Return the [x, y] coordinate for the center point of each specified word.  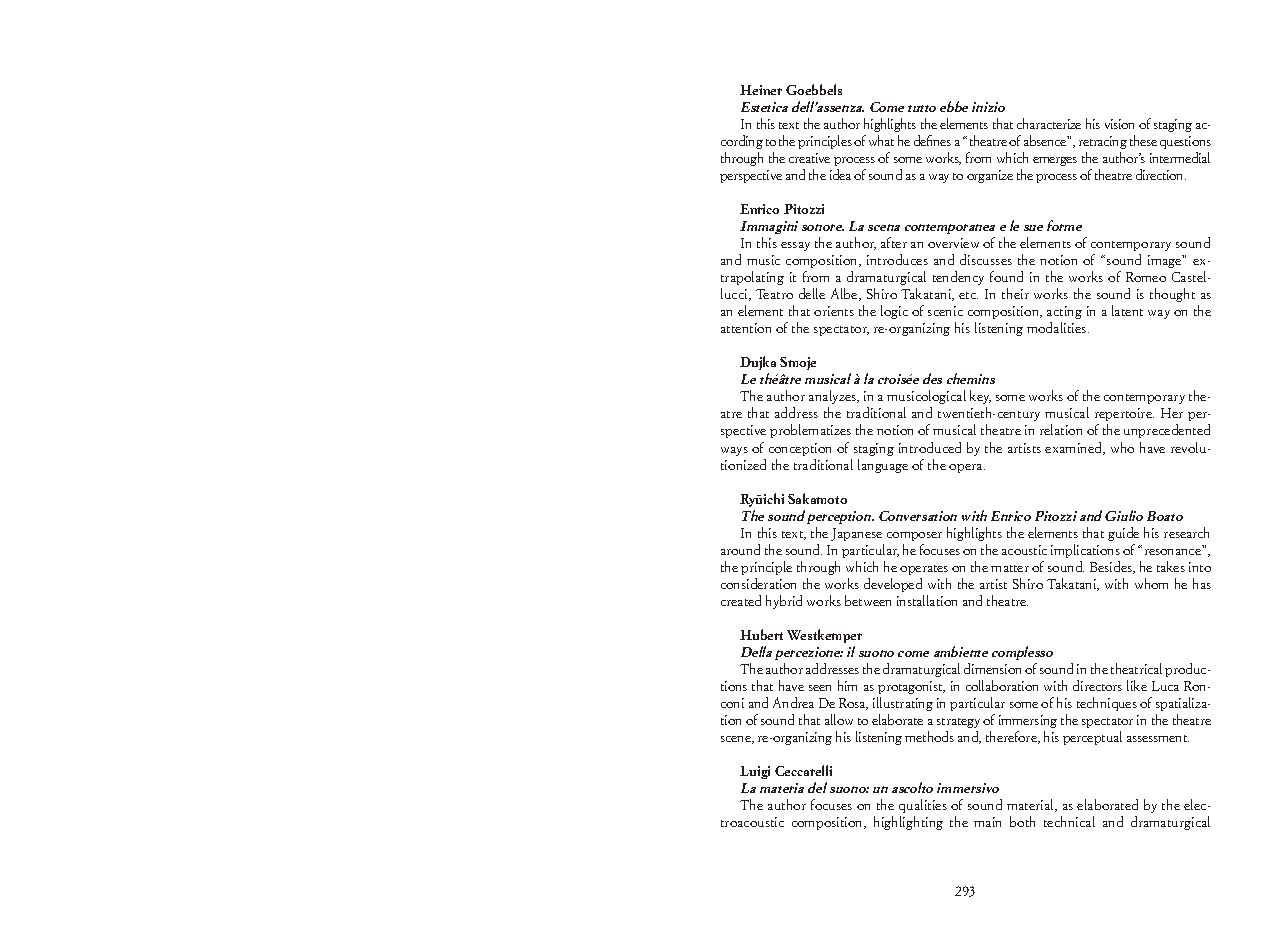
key [980, 399]
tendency [958, 278]
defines [932, 140]
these [1143, 140]
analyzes [834, 399]
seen [820, 688]
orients [834, 311]
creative [809, 158]
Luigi [755, 772]
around [740, 549]
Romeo [1146, 277]
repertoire [1124, 416]
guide [1123, 534]
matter [1010, 568]
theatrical [1138, 668]
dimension [992, 668]
